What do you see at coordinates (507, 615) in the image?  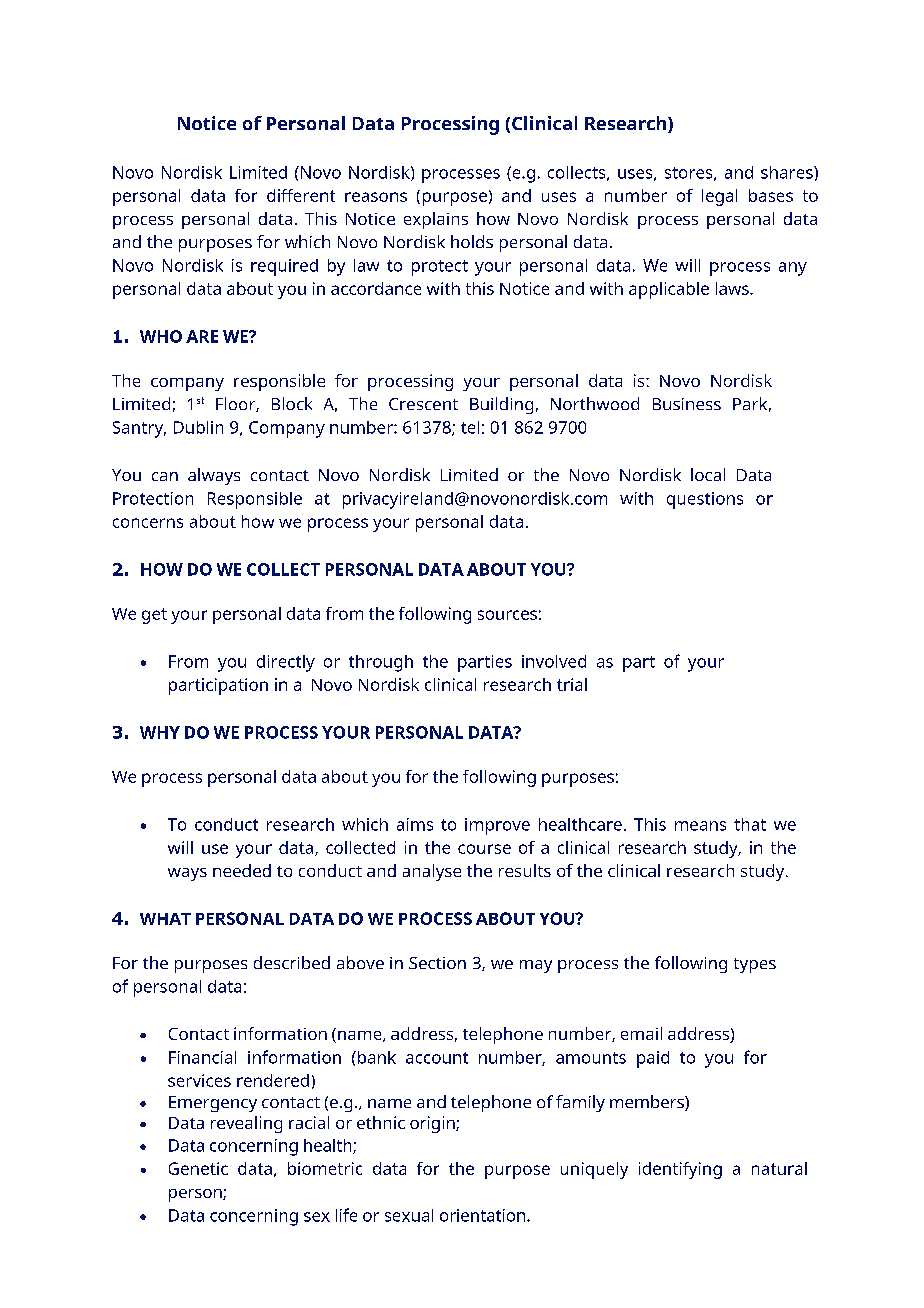 I see `sources` at bounding box center [507, 615].
